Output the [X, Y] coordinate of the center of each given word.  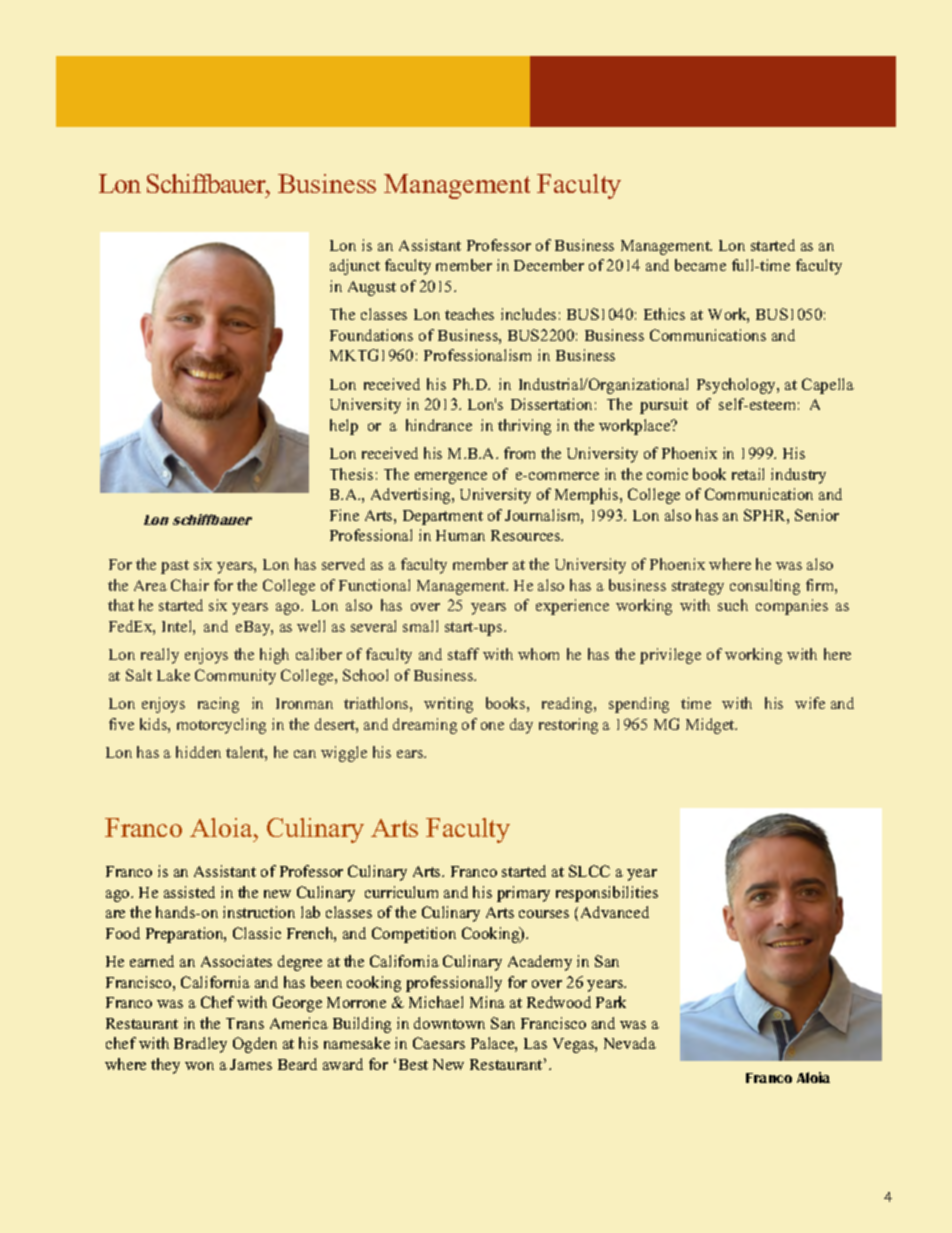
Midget [711, 726]
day [521, 726]
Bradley [200, 1045]
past [175, 567]
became [700, 265]
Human [460, 535]
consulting [765, 587]
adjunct [355, 267]
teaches [469, 314]
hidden [198, 752]
